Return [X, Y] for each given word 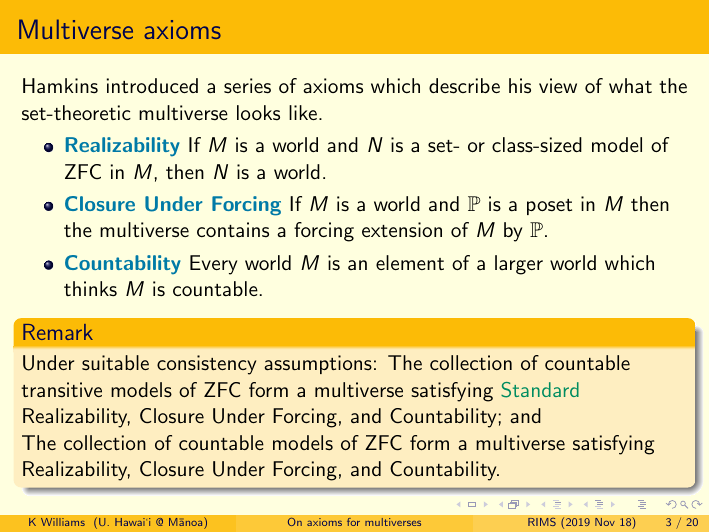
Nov [605, 522]
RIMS [542, 522]
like [303, 112]
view [558, 85]
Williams [63, 522]
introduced [152, 85]
